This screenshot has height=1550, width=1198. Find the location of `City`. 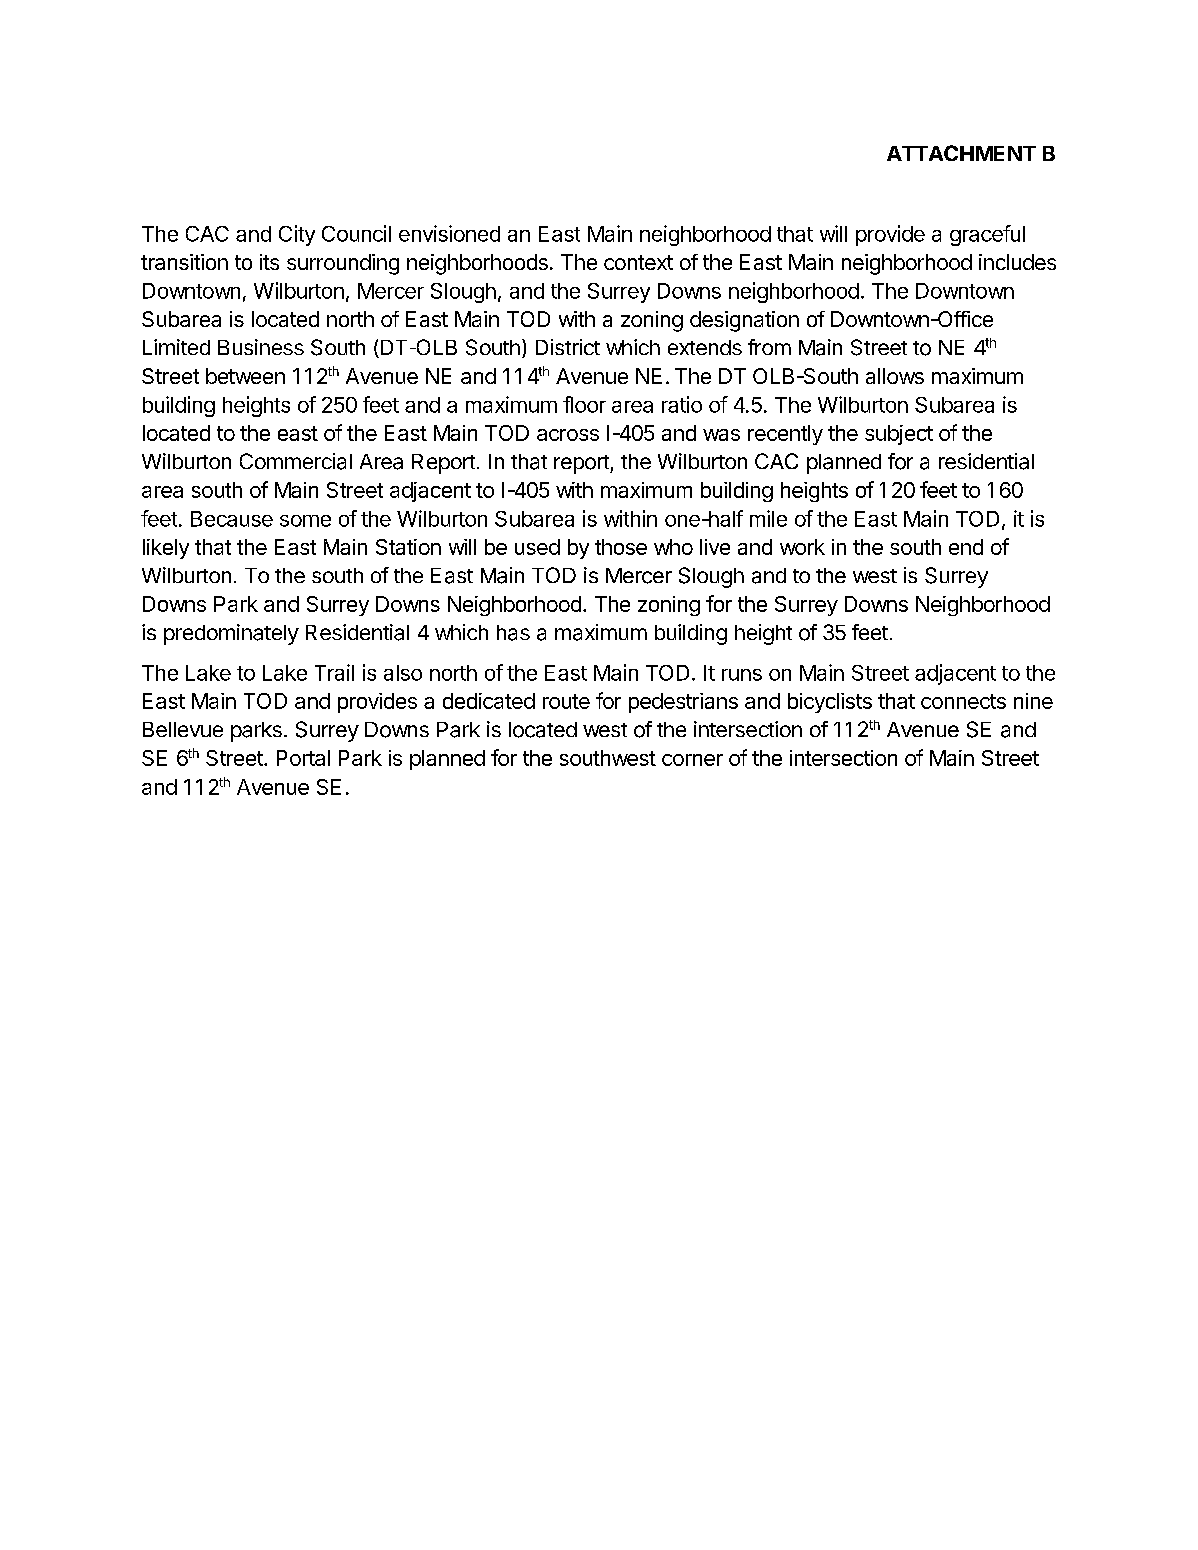

City is located at coordinates (297, 235).
